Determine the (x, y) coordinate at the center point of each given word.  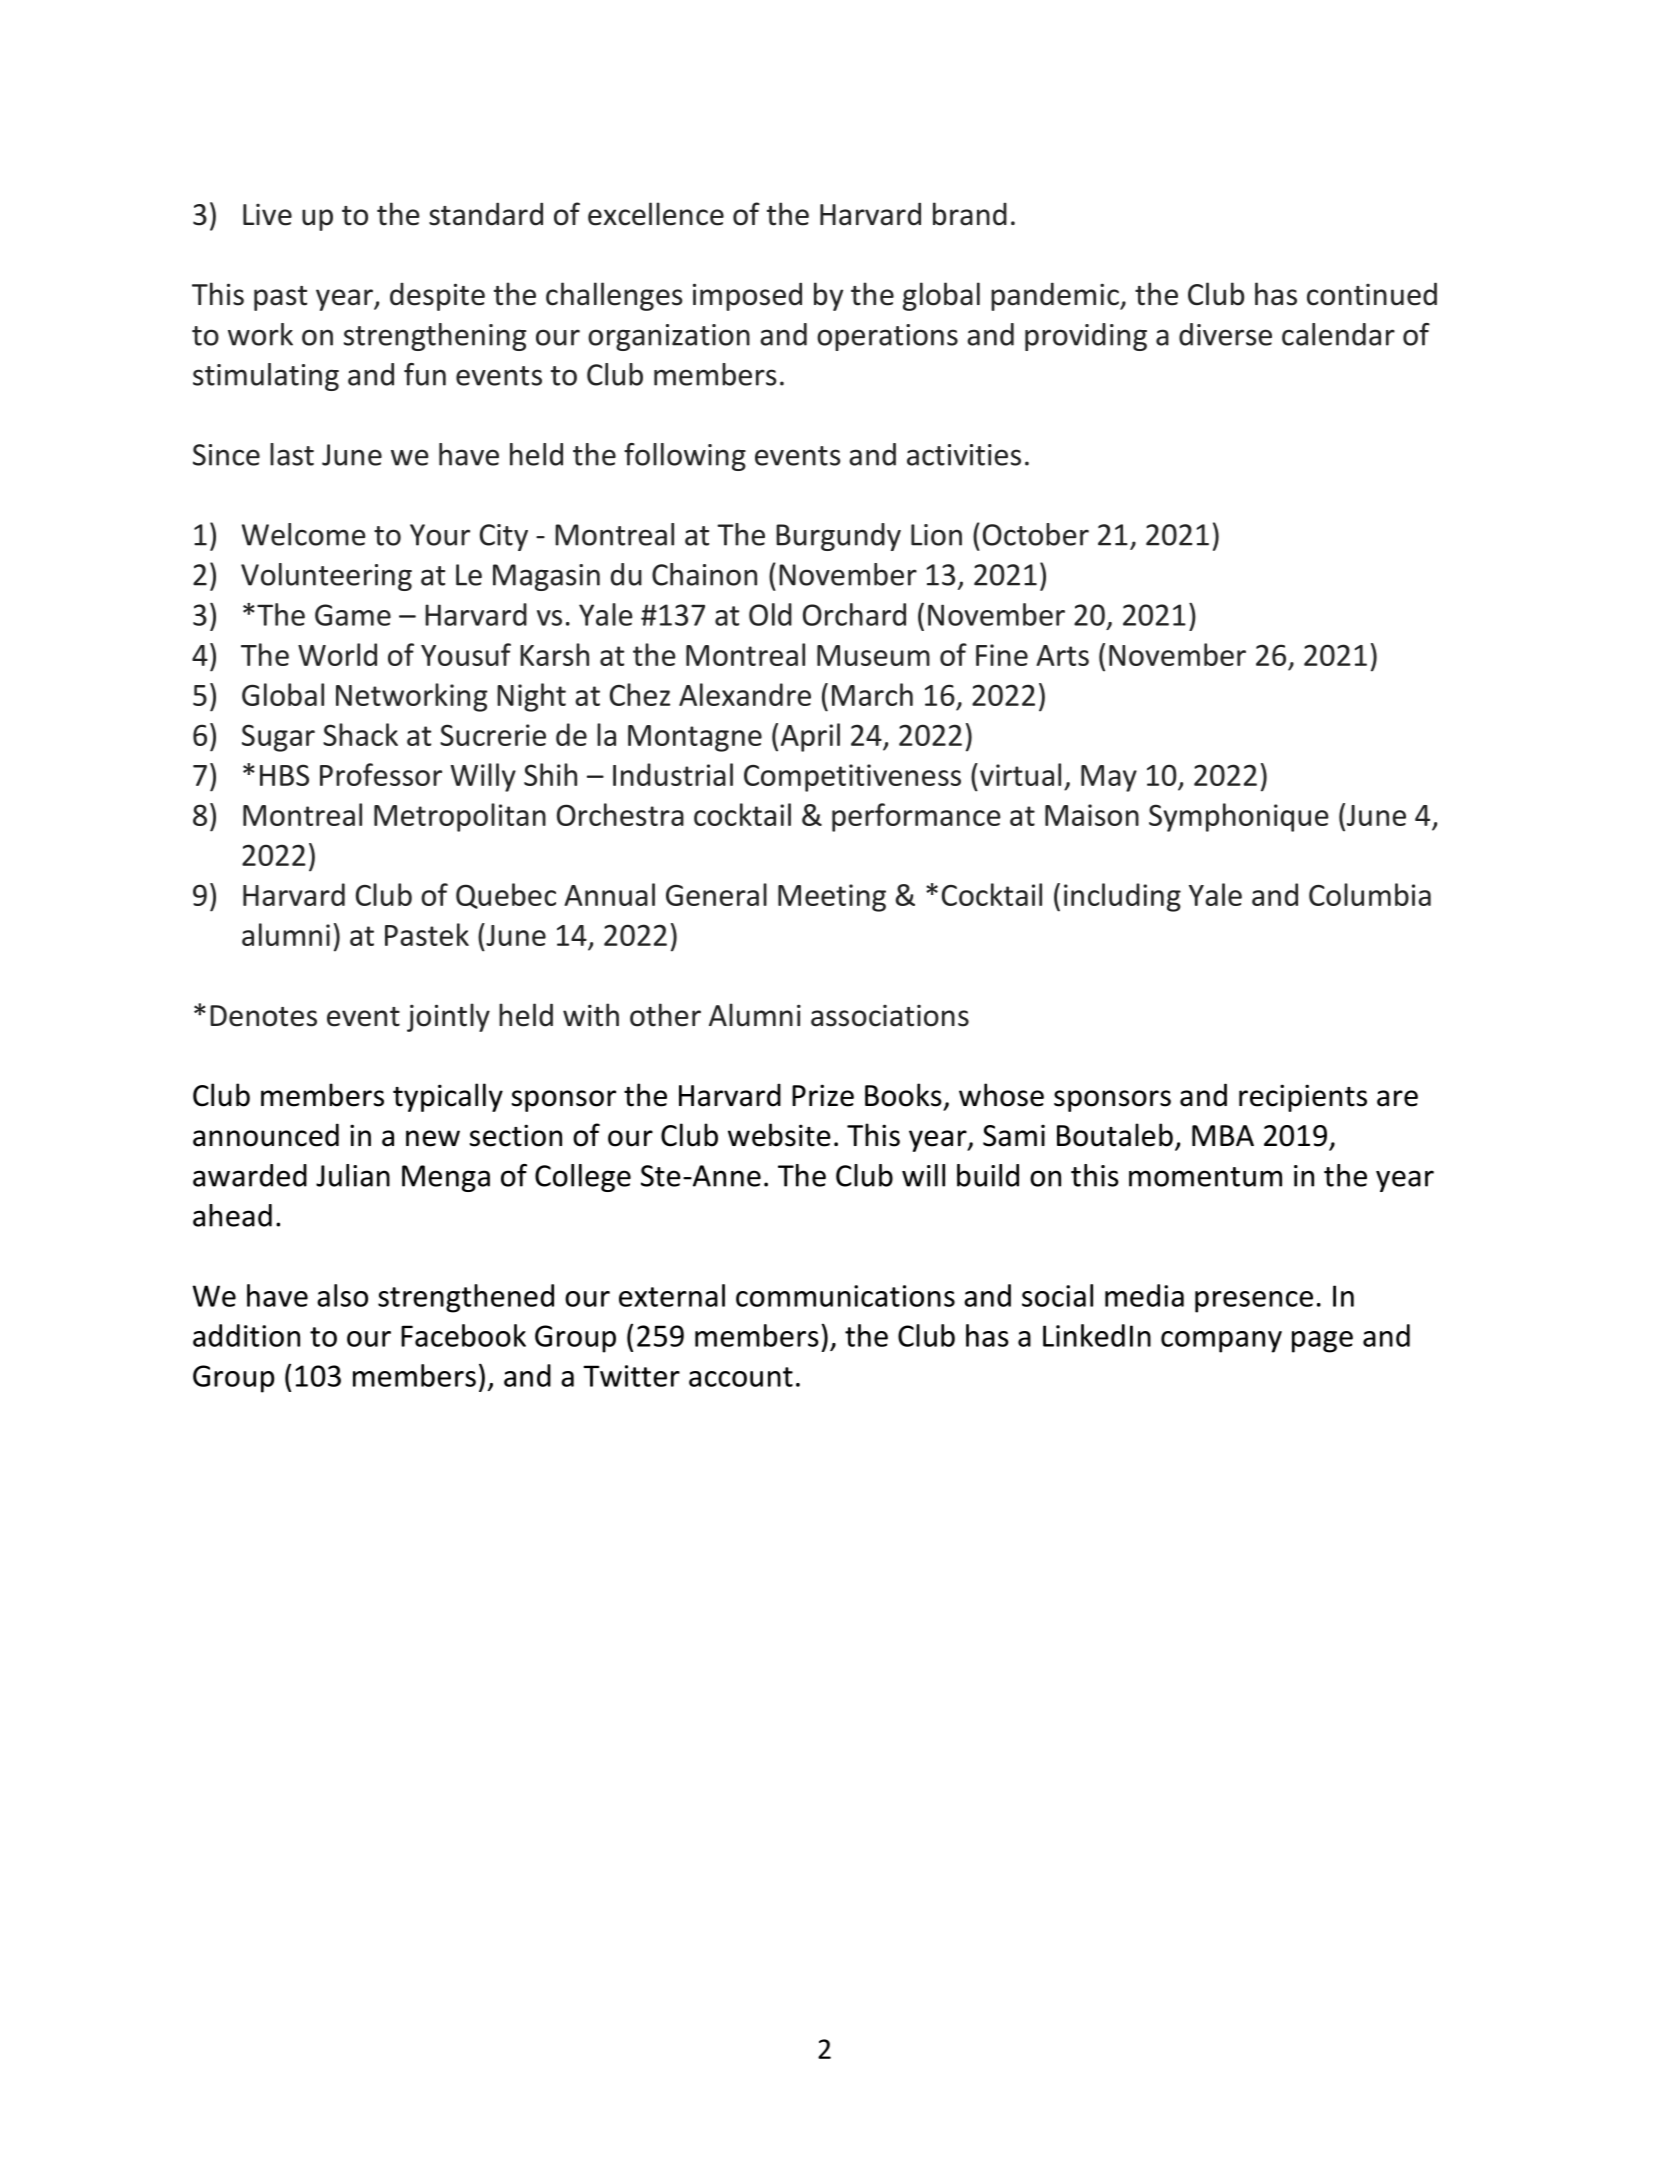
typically (448, 1097)
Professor (381, 774)
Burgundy (838, 537)
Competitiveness (852, 778)
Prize (823, 1095)
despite (437, 297)
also (342, 1295)
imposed (747, 296)
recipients (1303, 1098)
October (1036, 534)
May (1109, 778)
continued (1372, 294)
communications (845, 1296)
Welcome (304, 534)
